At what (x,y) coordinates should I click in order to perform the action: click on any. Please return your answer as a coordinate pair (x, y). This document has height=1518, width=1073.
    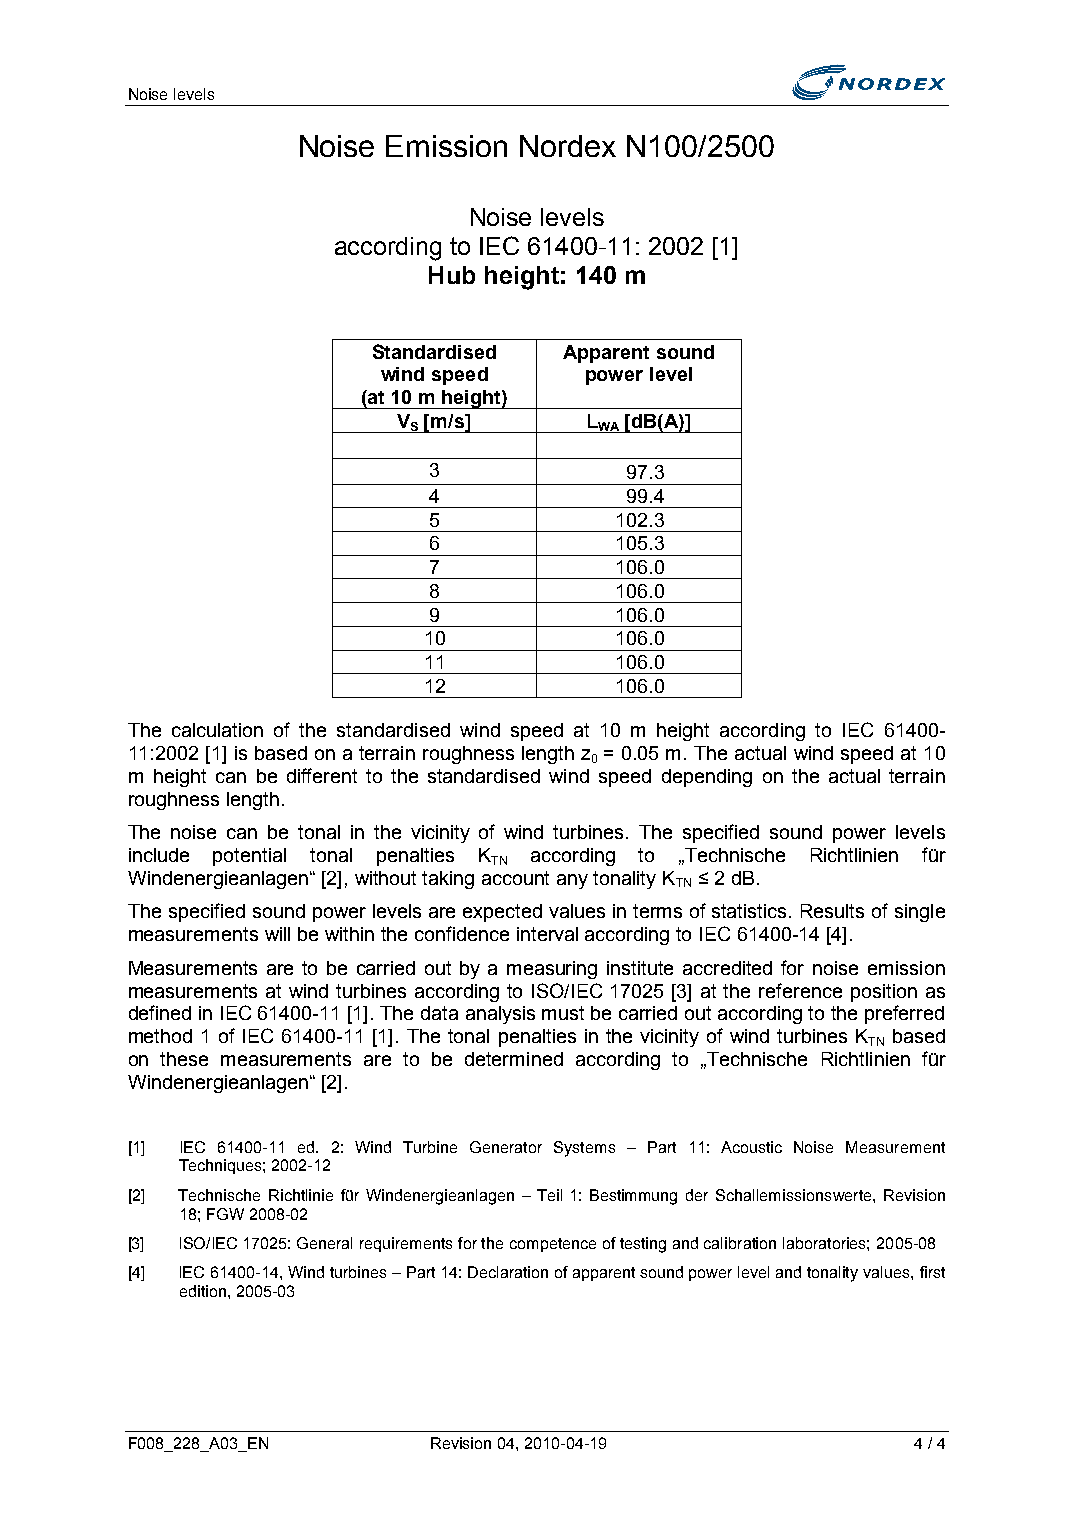
    Looking at the image, I should click on (572, 881).
